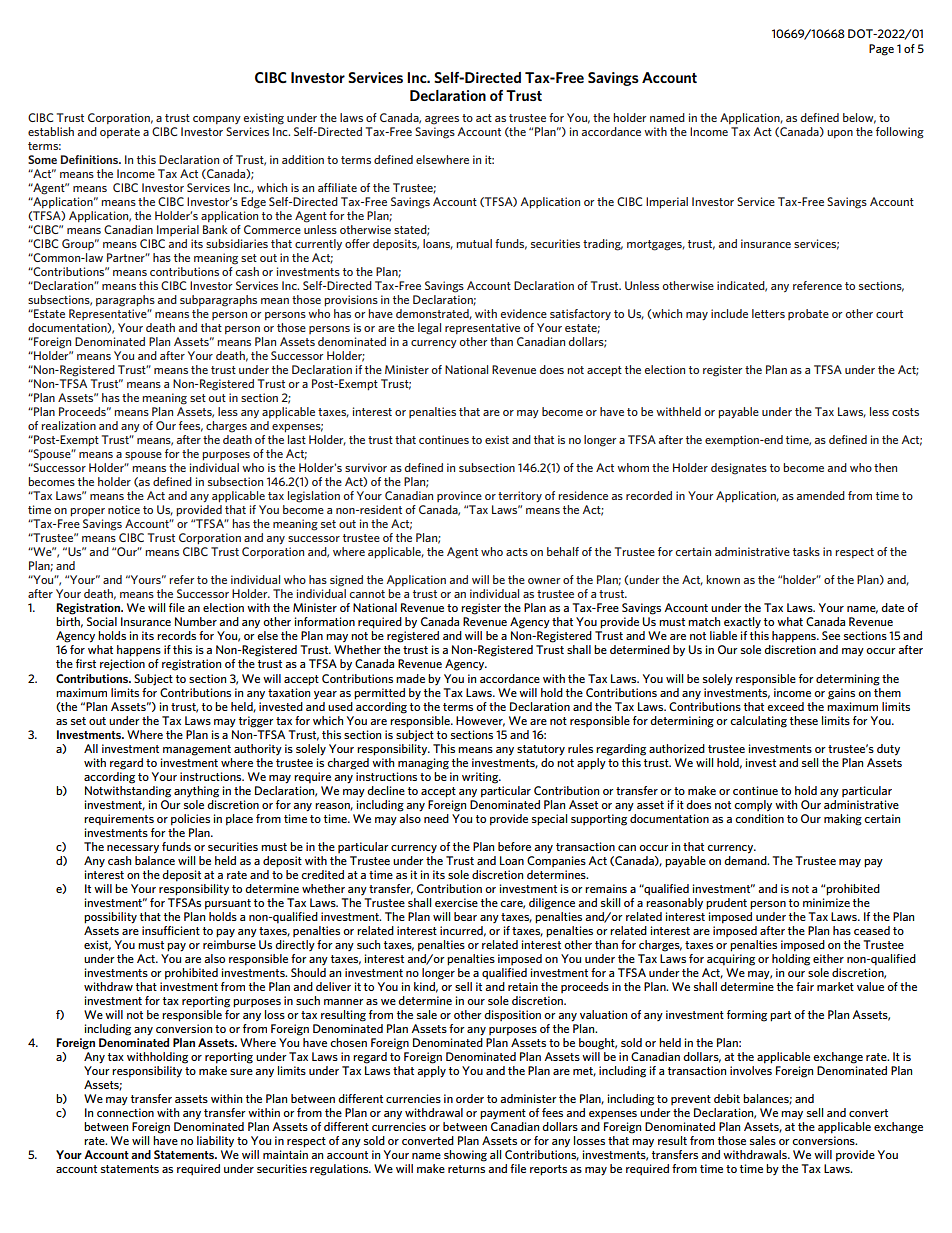 This screenshot has width=952, height=1233. I want to click on agrees, so click(442, 120).
